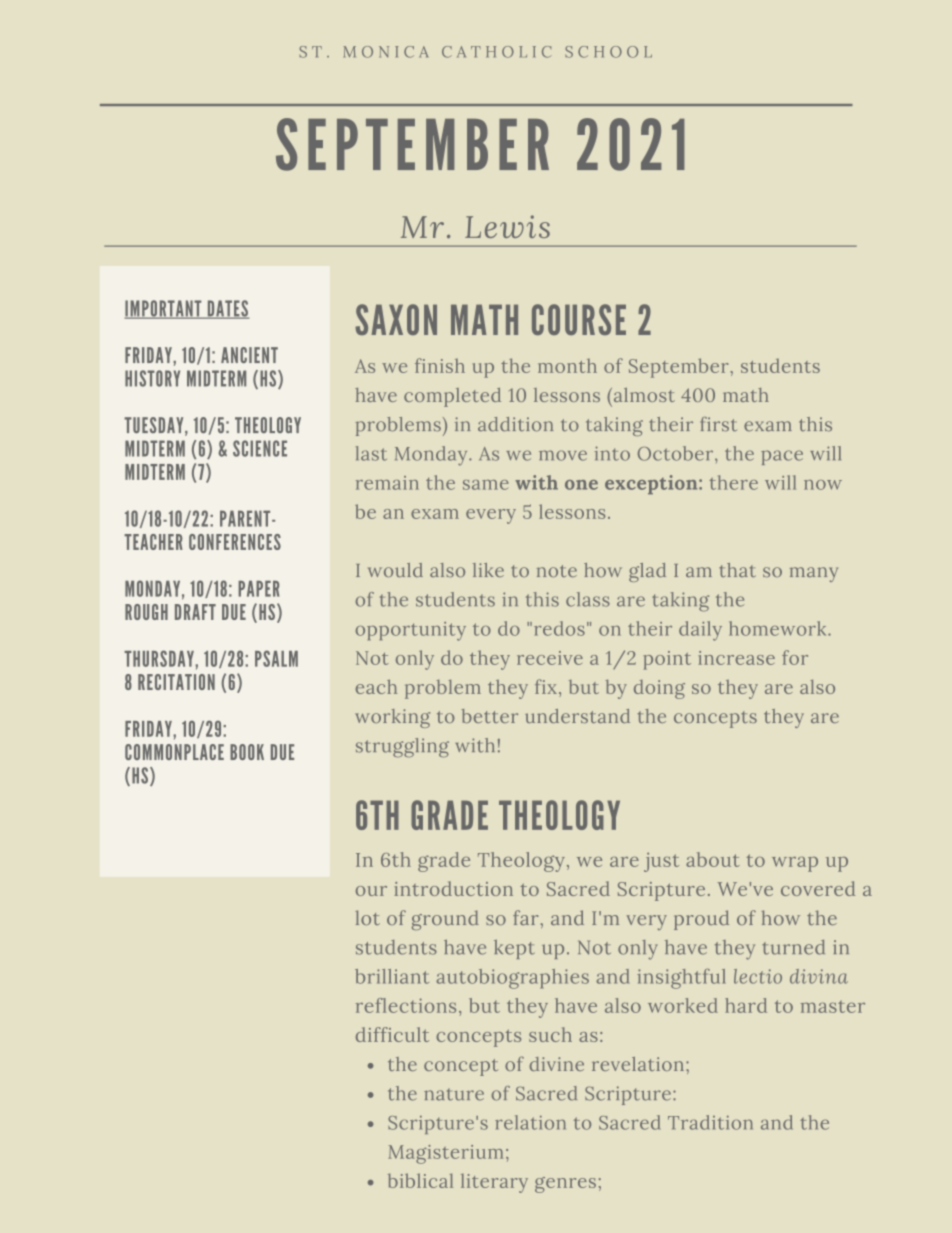 This screenshot has width=952, height=1233. Describe the element at coordinates (494, 1183) in the screenshot. I see `literary` at that location.
